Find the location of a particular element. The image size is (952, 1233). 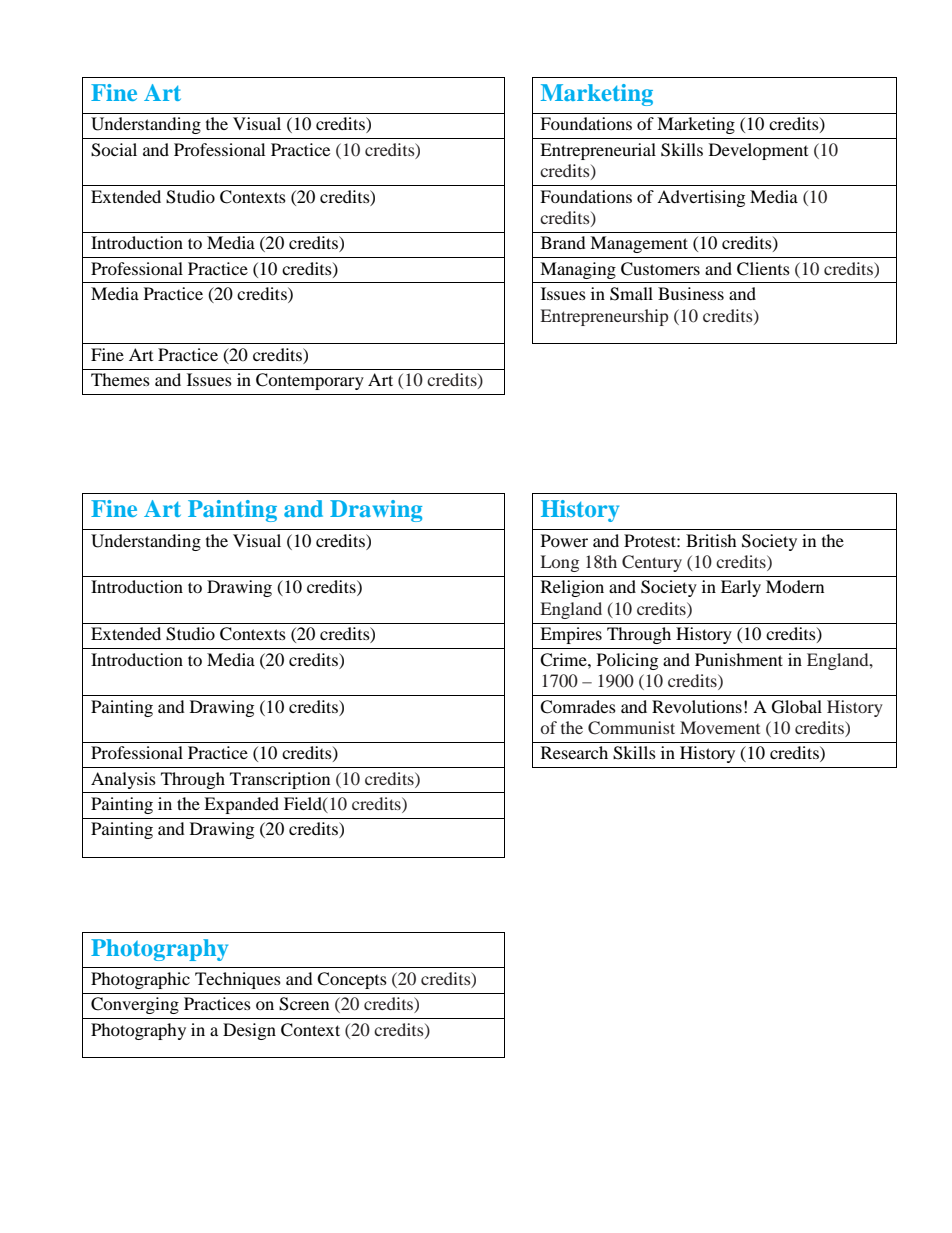

Movement is located at coordinates (720, 727).
